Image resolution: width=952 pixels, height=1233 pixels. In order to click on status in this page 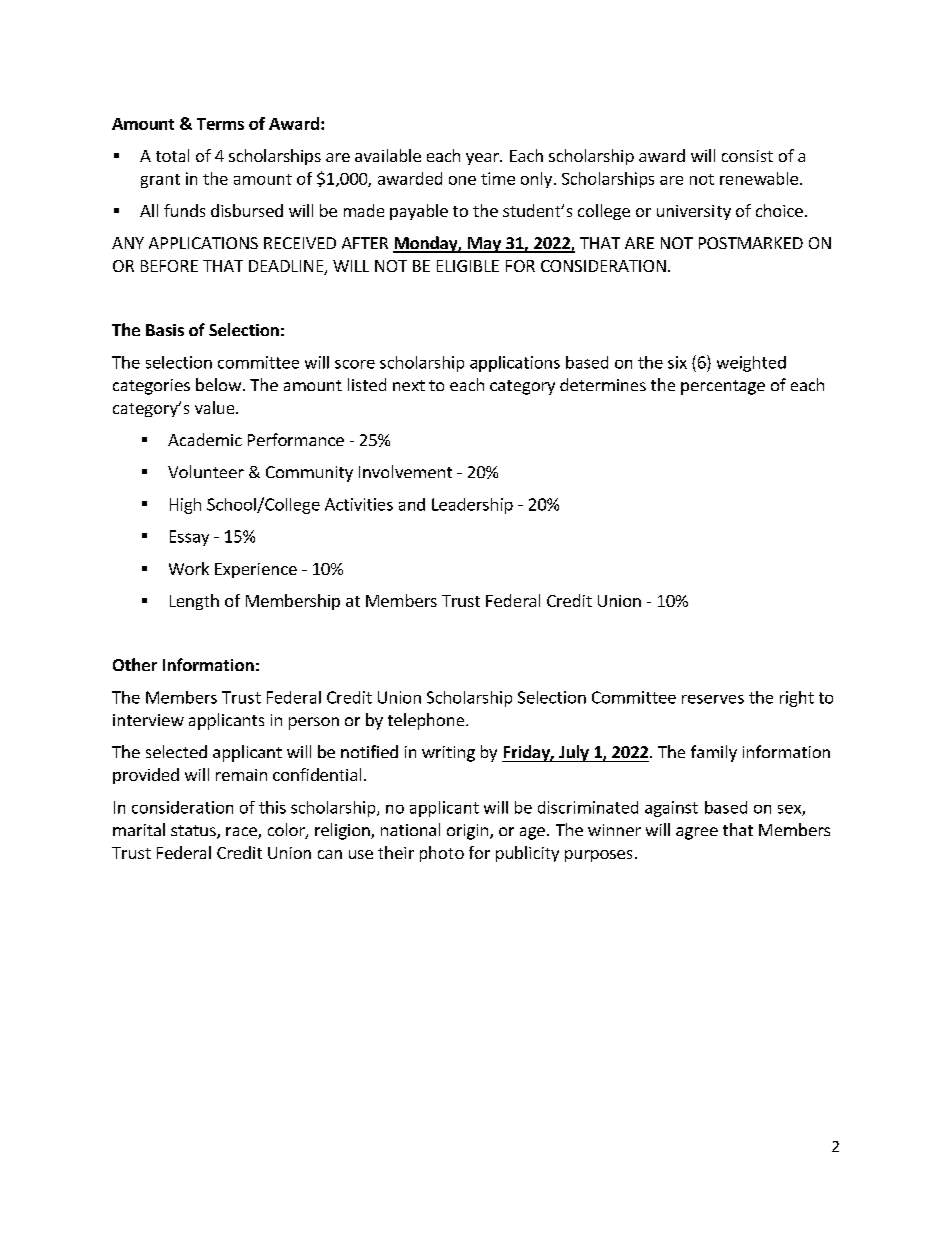, I will do `click(194, 832)`.
